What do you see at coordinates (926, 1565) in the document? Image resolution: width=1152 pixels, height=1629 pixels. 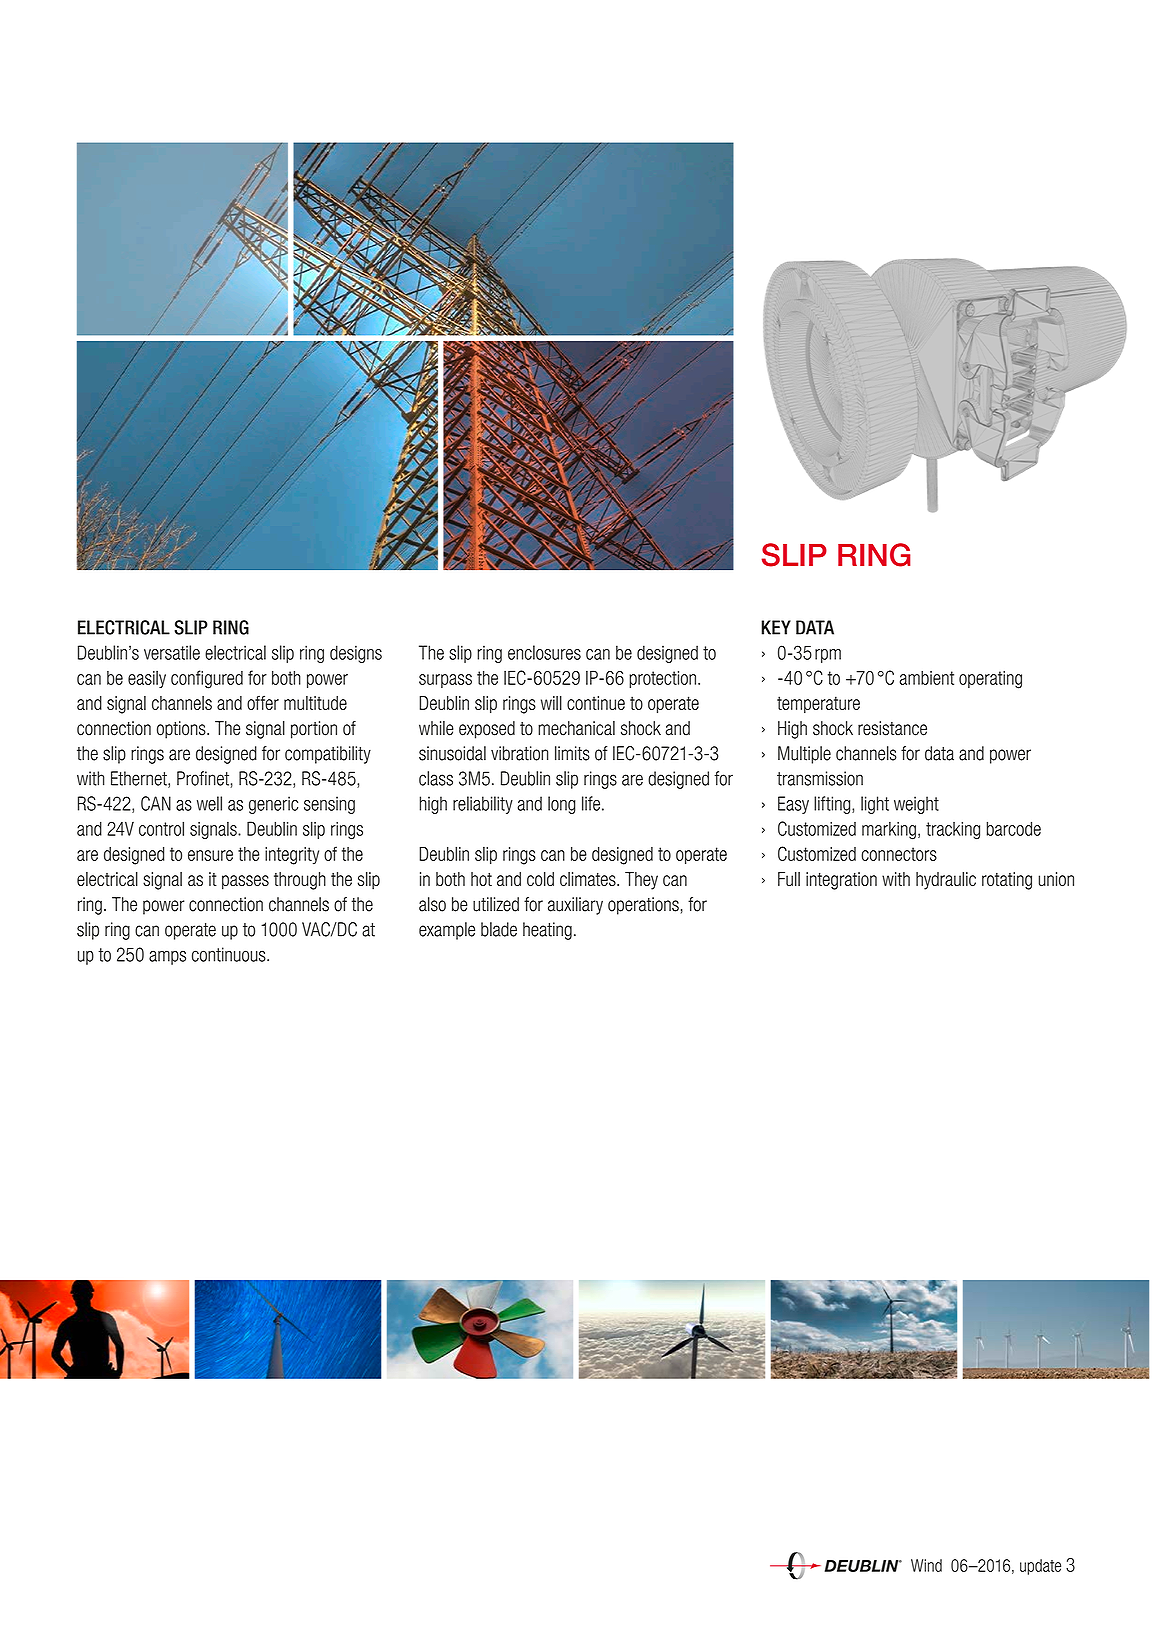 I see `Wind` at bounding box center [926, 1565].
